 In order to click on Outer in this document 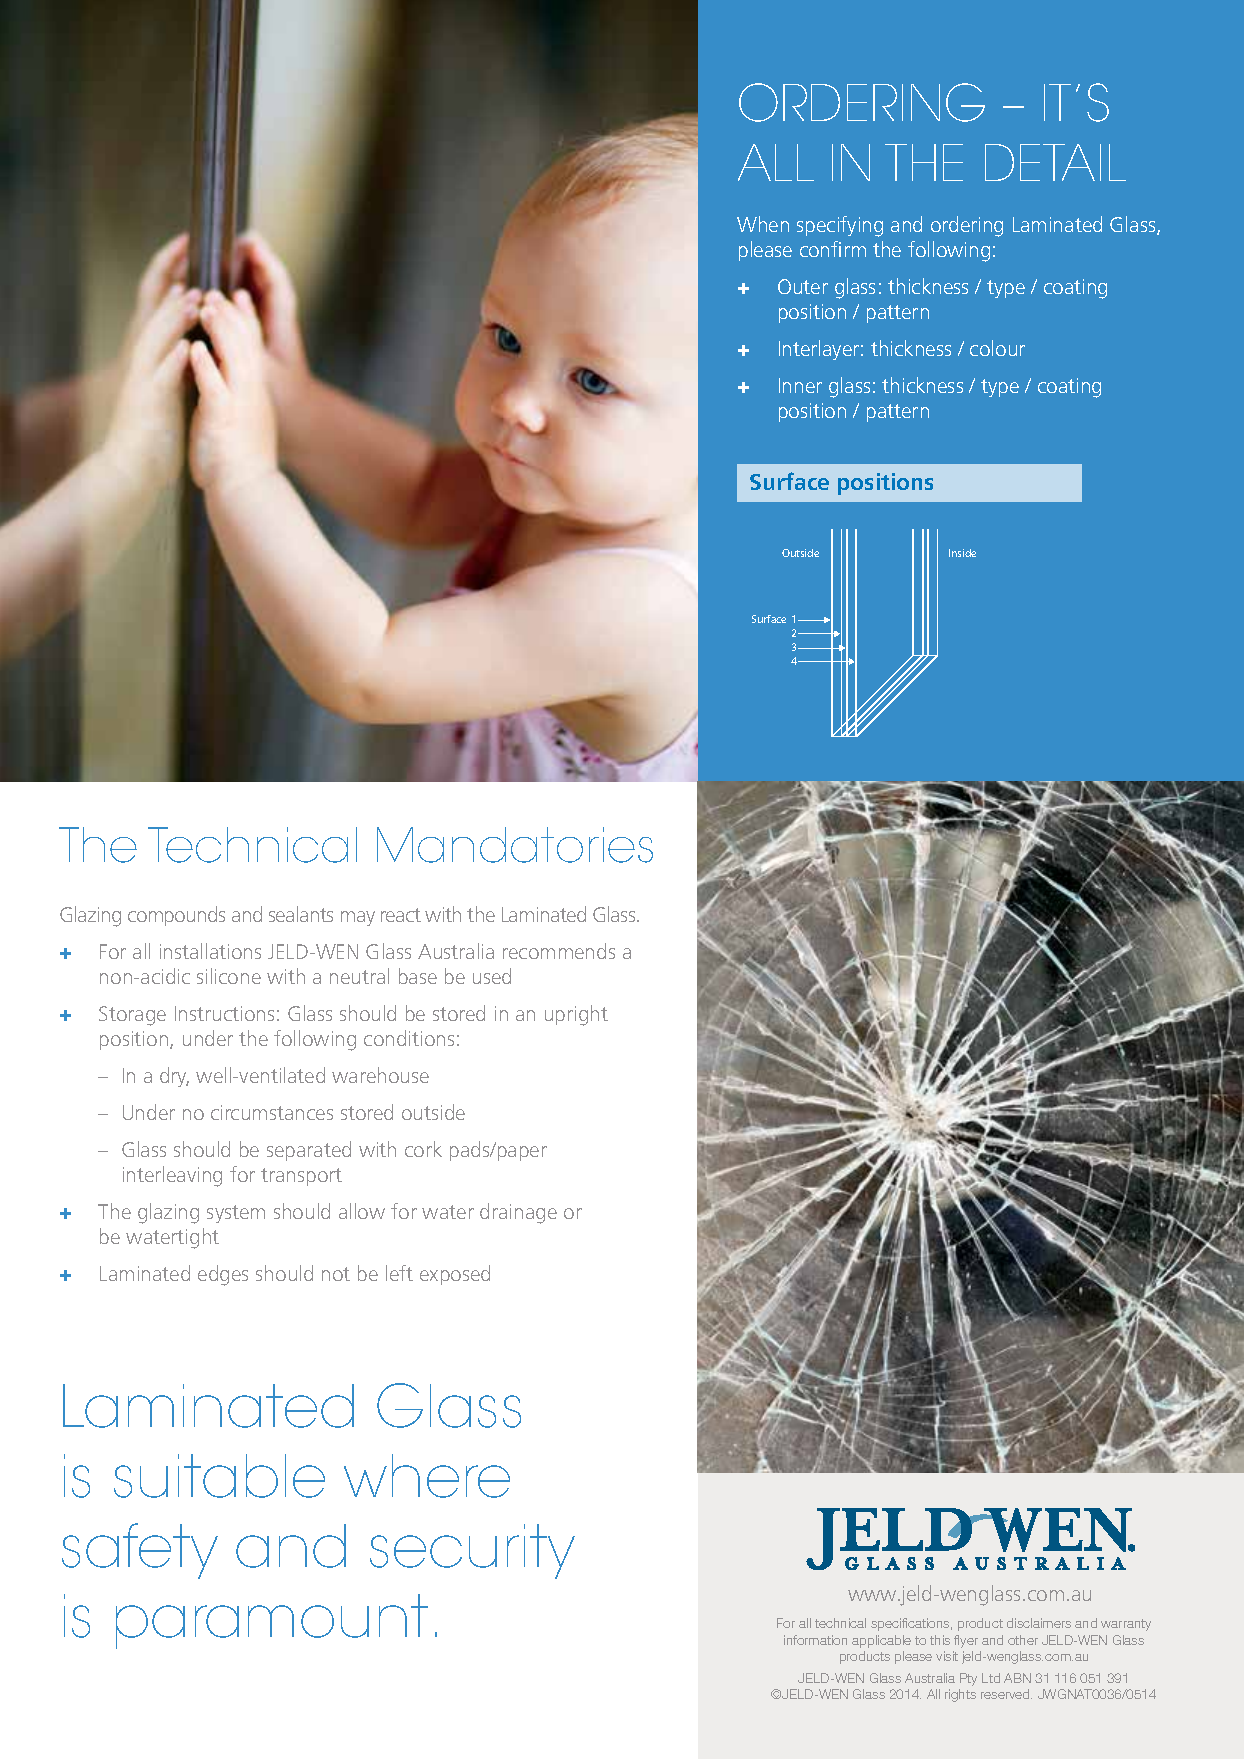, I will do `click(803, 286)`.
